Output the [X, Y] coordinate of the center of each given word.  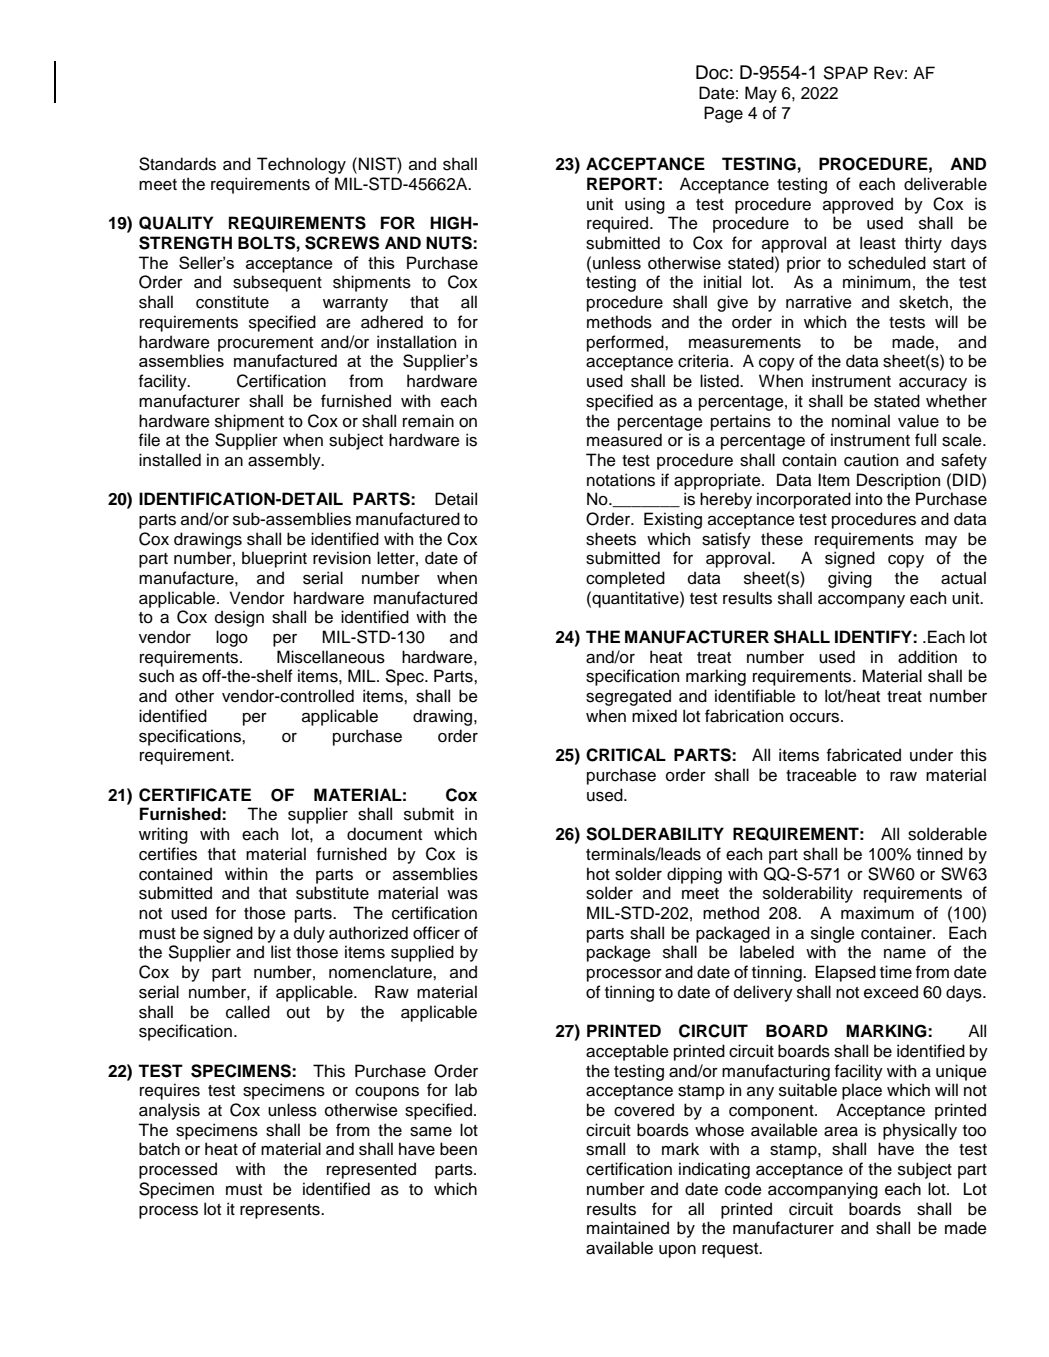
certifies [168, 854]
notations [621, 480]
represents [281, 1211]
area [841, 1132]
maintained [628, 1228]
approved [858, 205]
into [869, 499]
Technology [301, 165]
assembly [285, 461]
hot [598, 874]
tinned [940, 854]
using [645, 205]
